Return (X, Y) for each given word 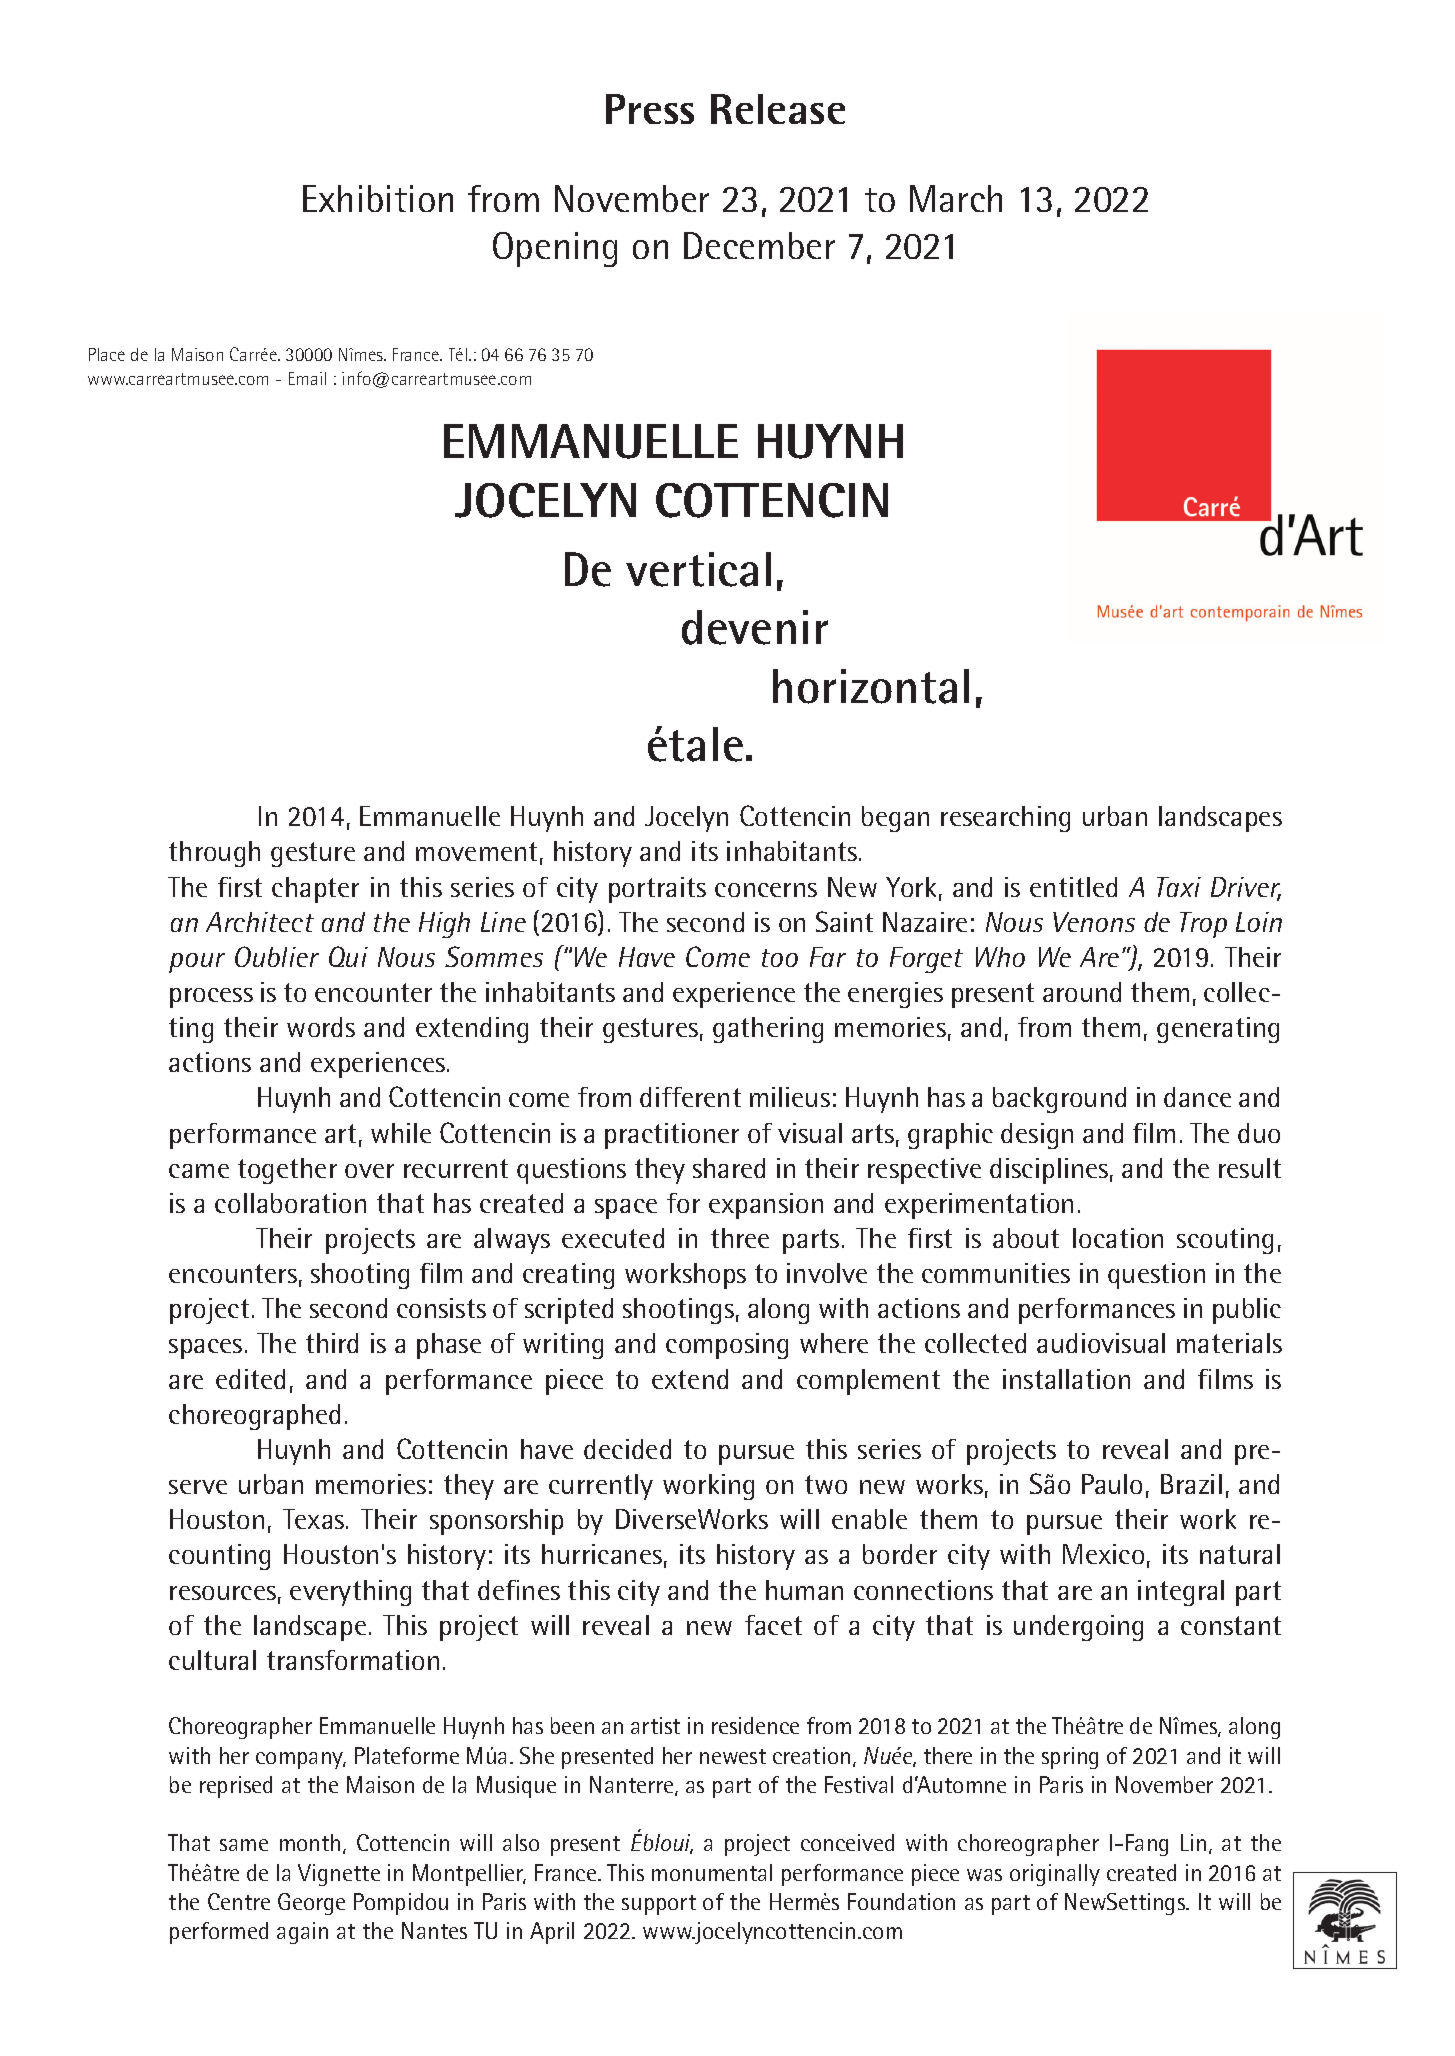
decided (627, 1449)
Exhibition (378, 198)
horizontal (871, 686)
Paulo (1112, 1484)
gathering (768, 1030)
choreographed (254, 1417)
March (956, 198)
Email (307, 378)
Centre (239, 1901)
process (211, 998)
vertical (698, 569)
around (1082, 992)
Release (778, 109)
